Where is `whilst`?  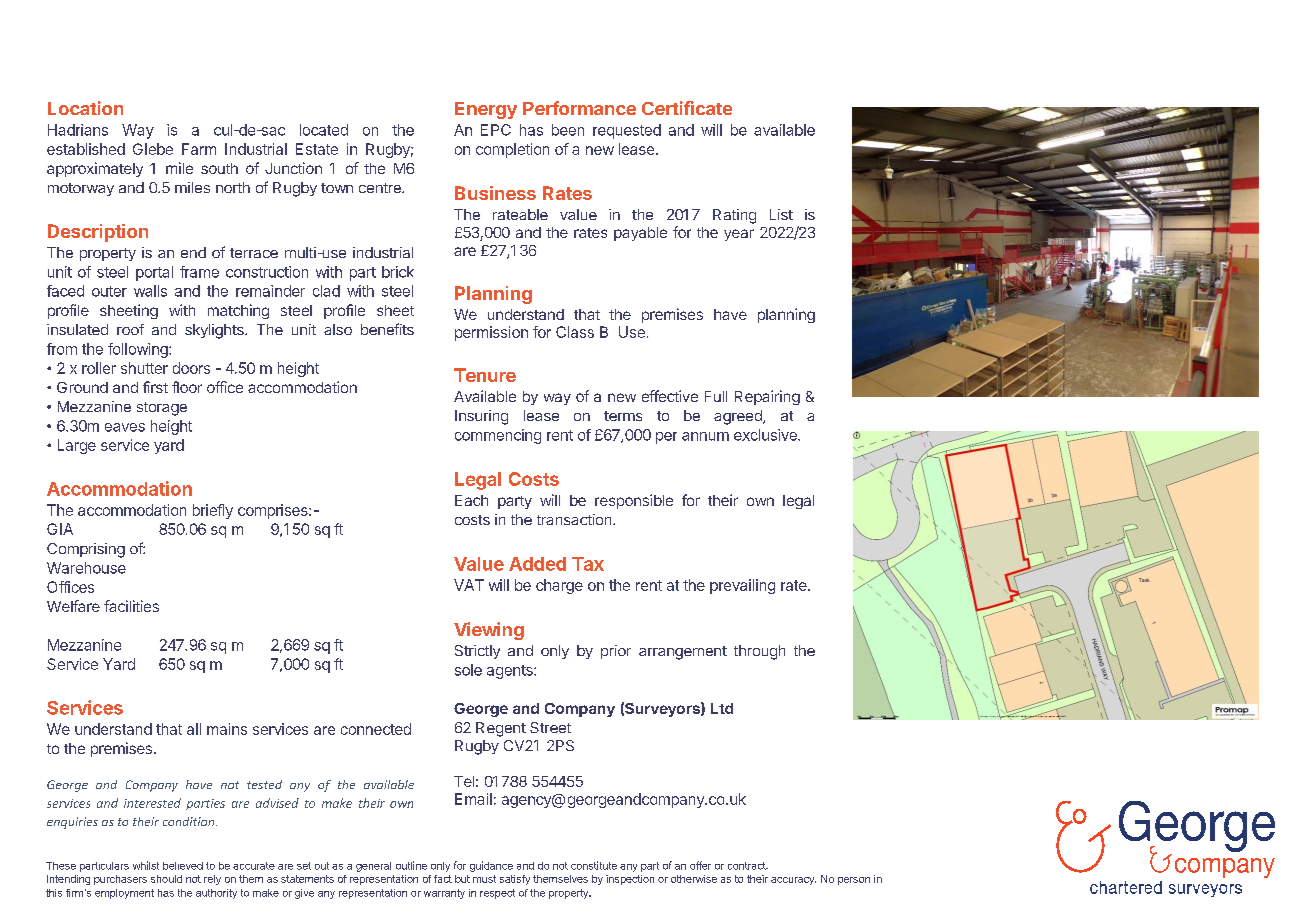
whilst is located at coordinates (146, 865).
